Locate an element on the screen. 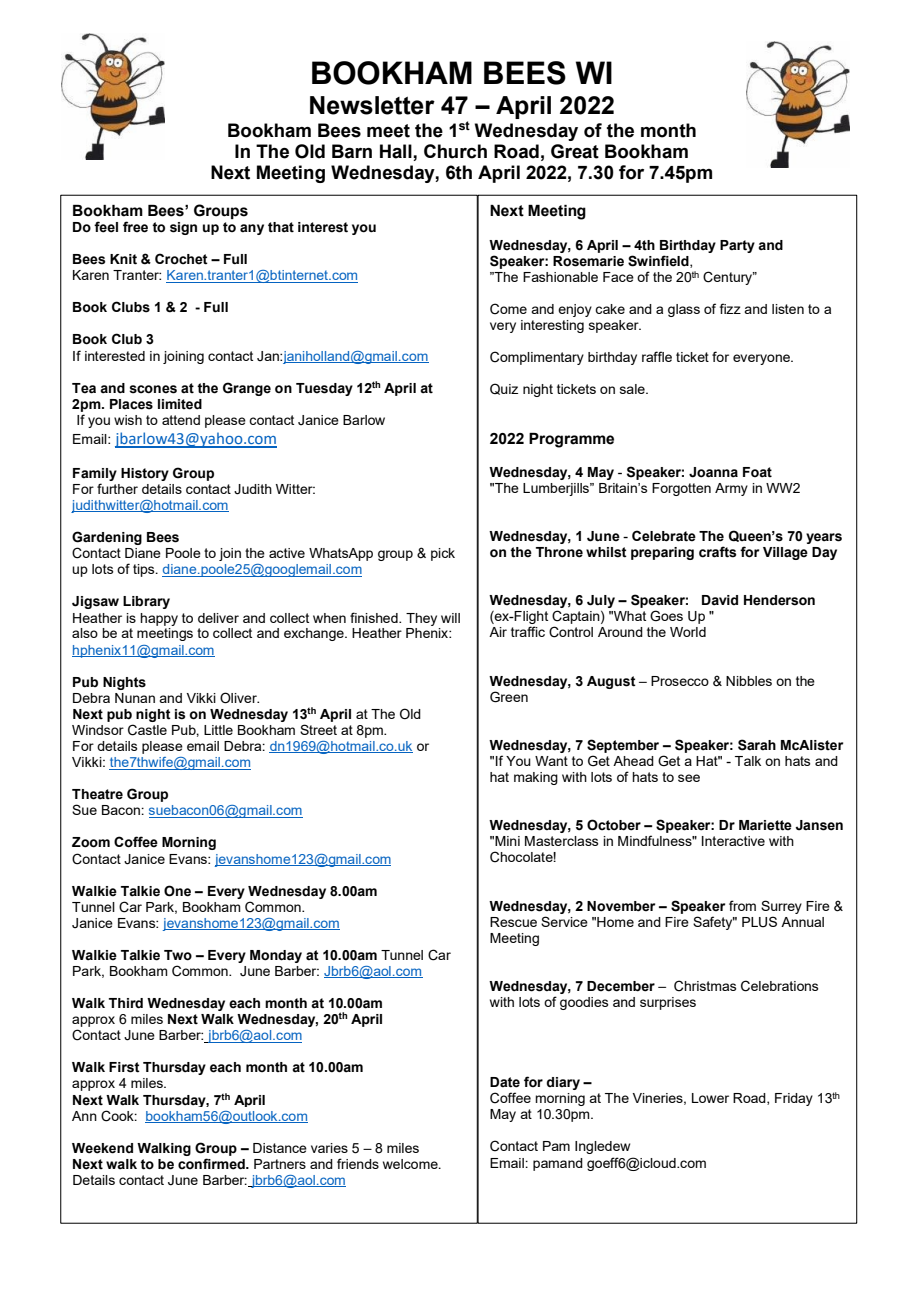  raffle is located at coordinates (657, 356).
